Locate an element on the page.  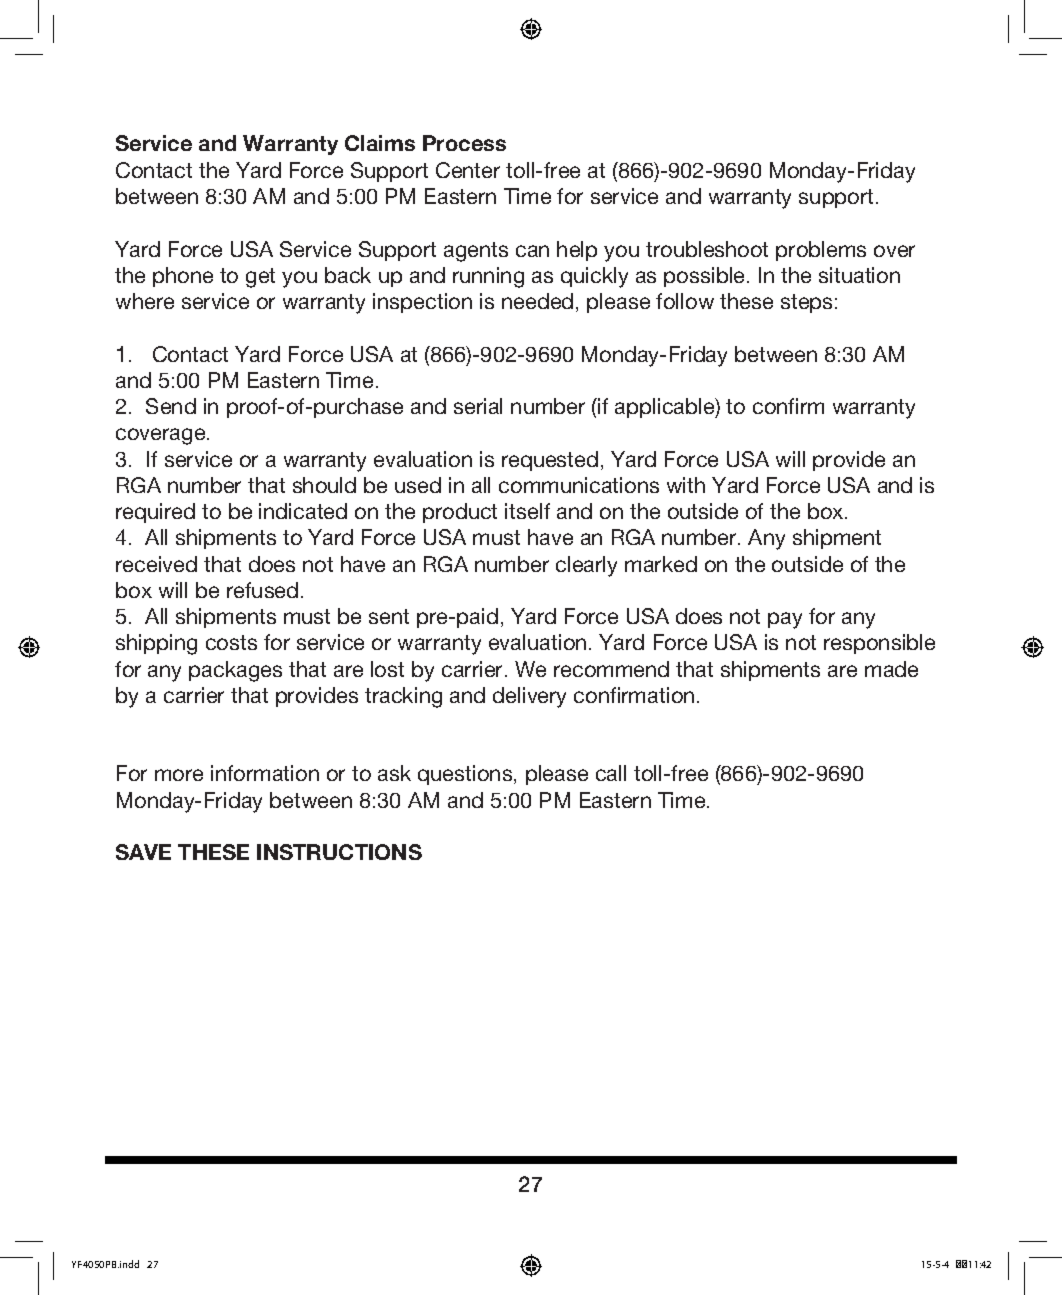
Center is located at coordinates (468, 170).
